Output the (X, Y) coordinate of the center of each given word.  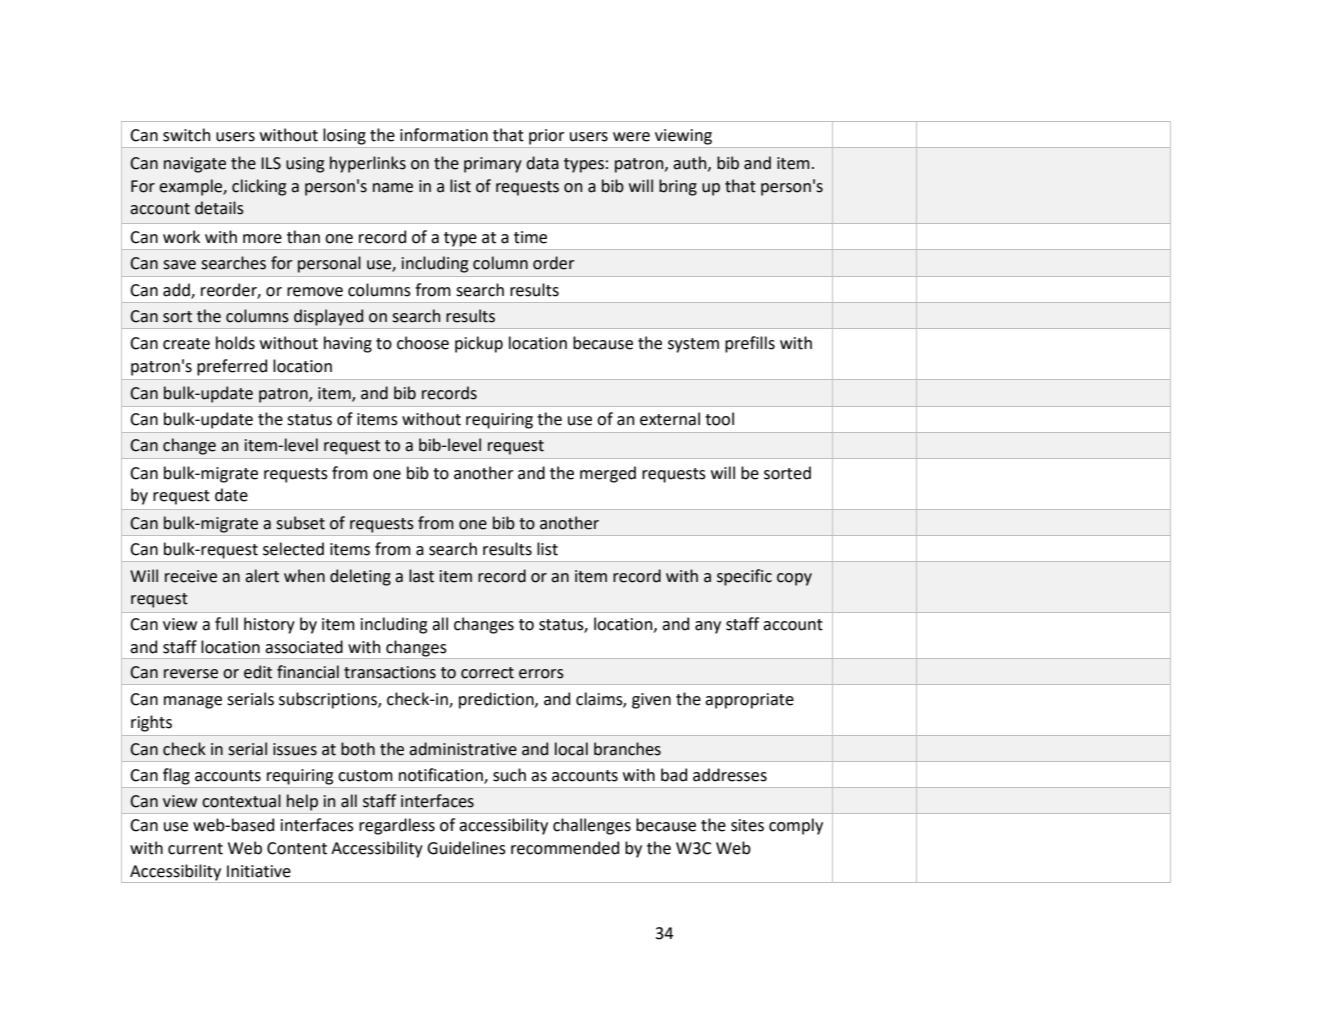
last (421, 576)
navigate (195, 165)
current (195, 849)
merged (608, 474)
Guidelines (466, 848)
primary (493, 165)
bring (678, 187)
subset (300, 523)
